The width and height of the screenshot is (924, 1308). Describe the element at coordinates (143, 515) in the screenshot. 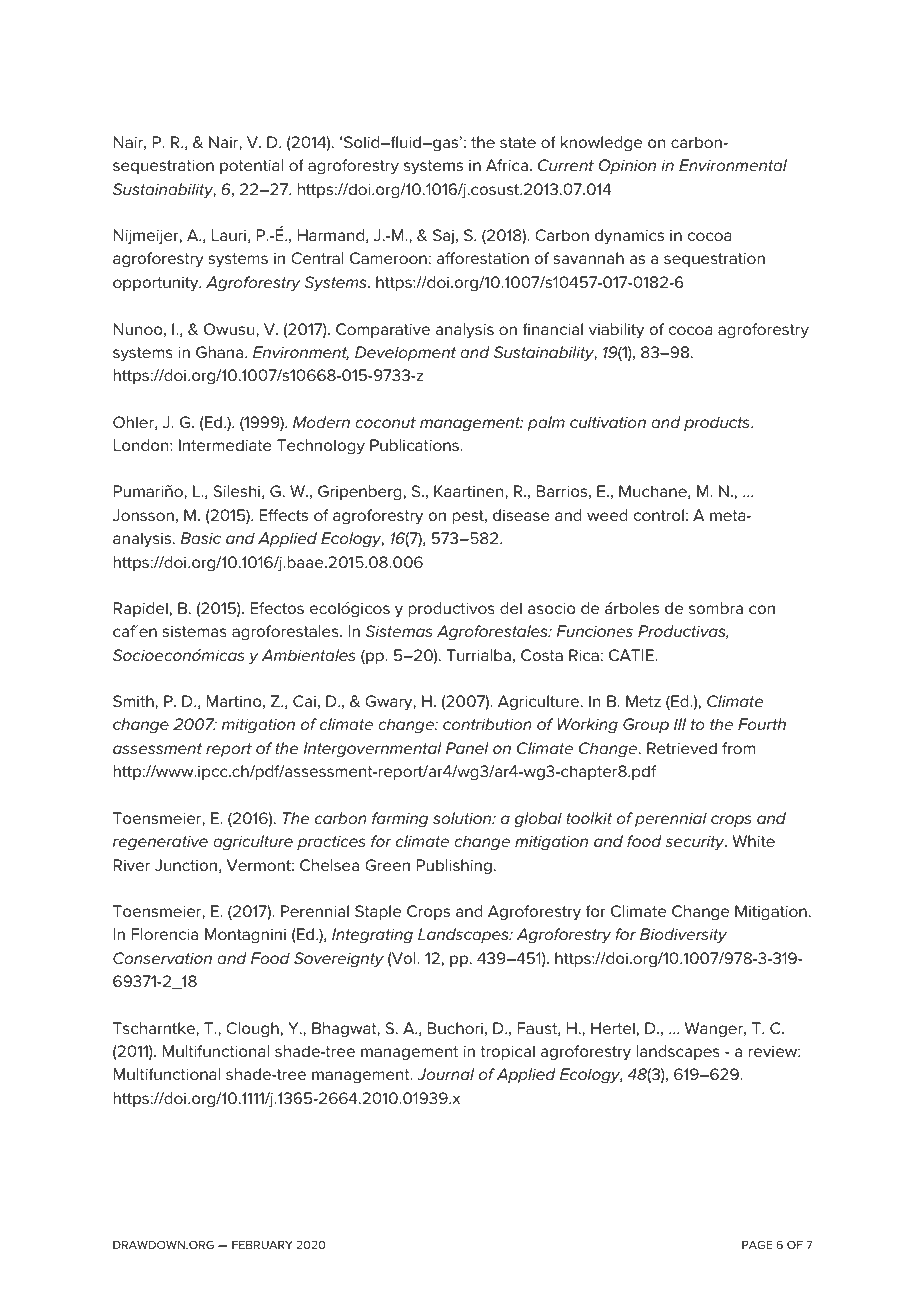

I see `Jonsson` at that location.
